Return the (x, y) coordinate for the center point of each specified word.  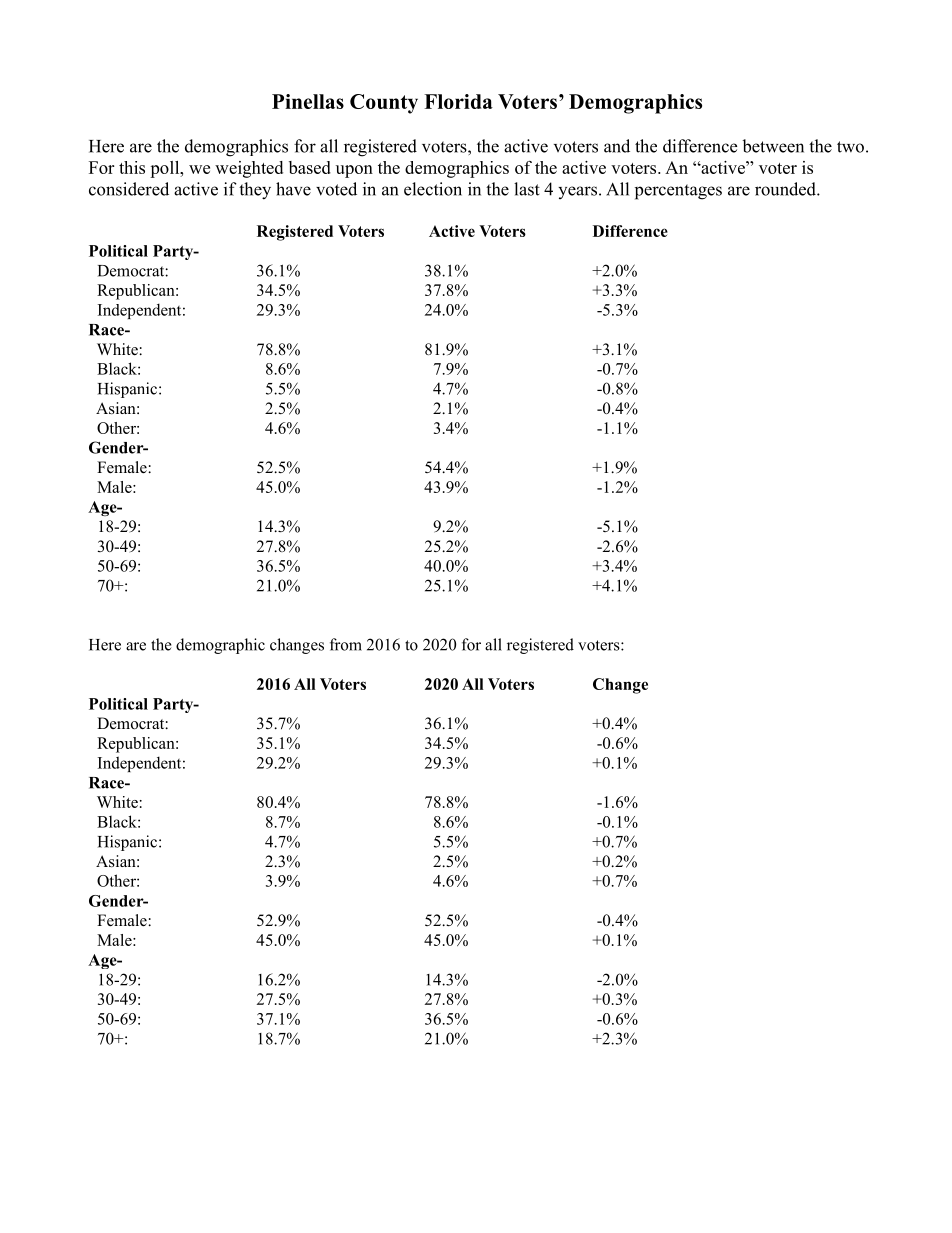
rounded (786, 189)
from (346, 644)
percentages (678, 192)
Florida (458, 101)
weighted (249, 169)
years (577, 192)
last (527, 189)
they (255, 191)
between (773, 146)
